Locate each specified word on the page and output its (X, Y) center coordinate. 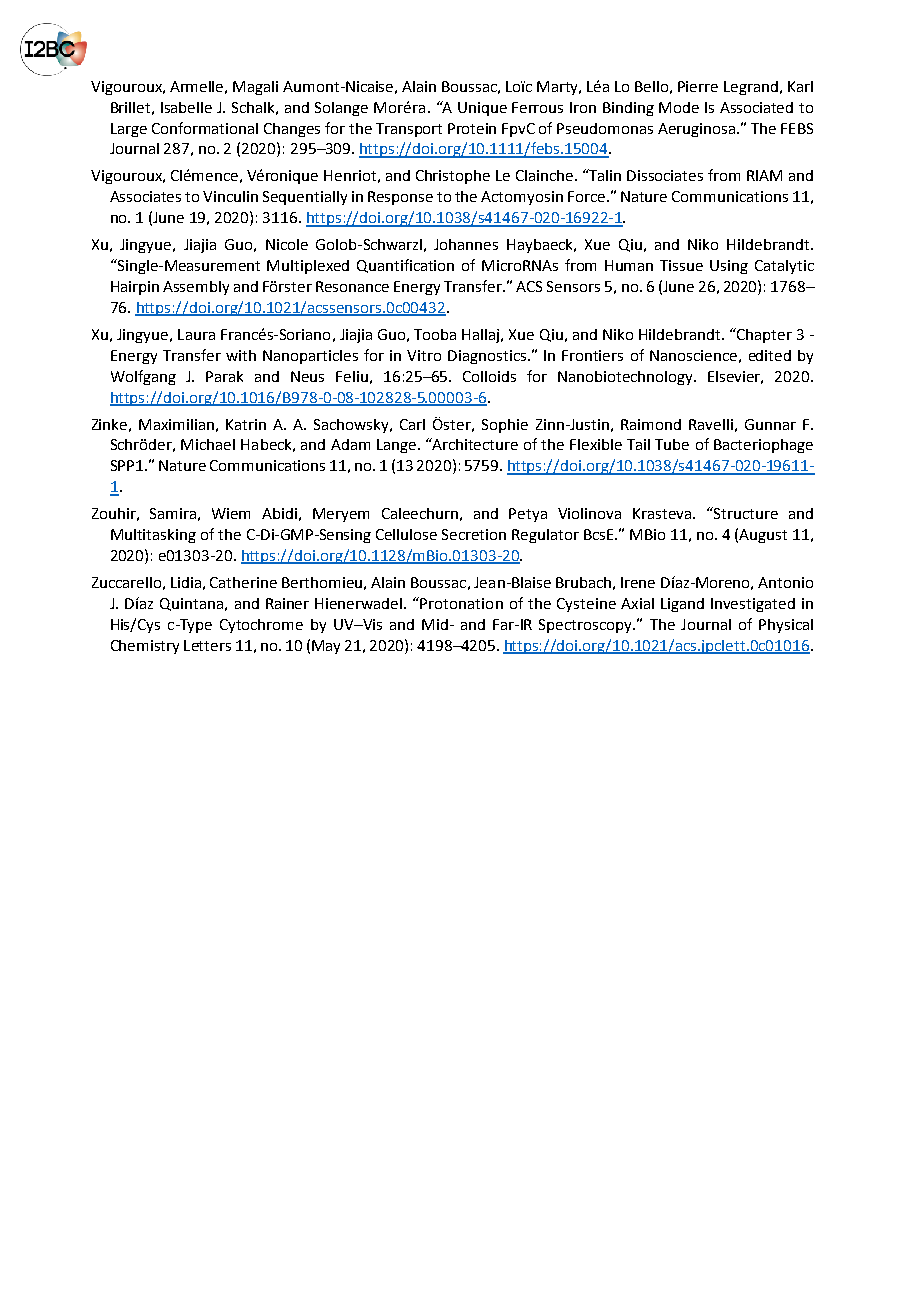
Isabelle (186, 107)
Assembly (196, 288)
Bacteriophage (763, 446)
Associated (756, 107)
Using (729, 267)
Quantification (405, 266)
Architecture (474, 444)
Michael (208, 444)
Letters (207, 645)
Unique (482, 109)
